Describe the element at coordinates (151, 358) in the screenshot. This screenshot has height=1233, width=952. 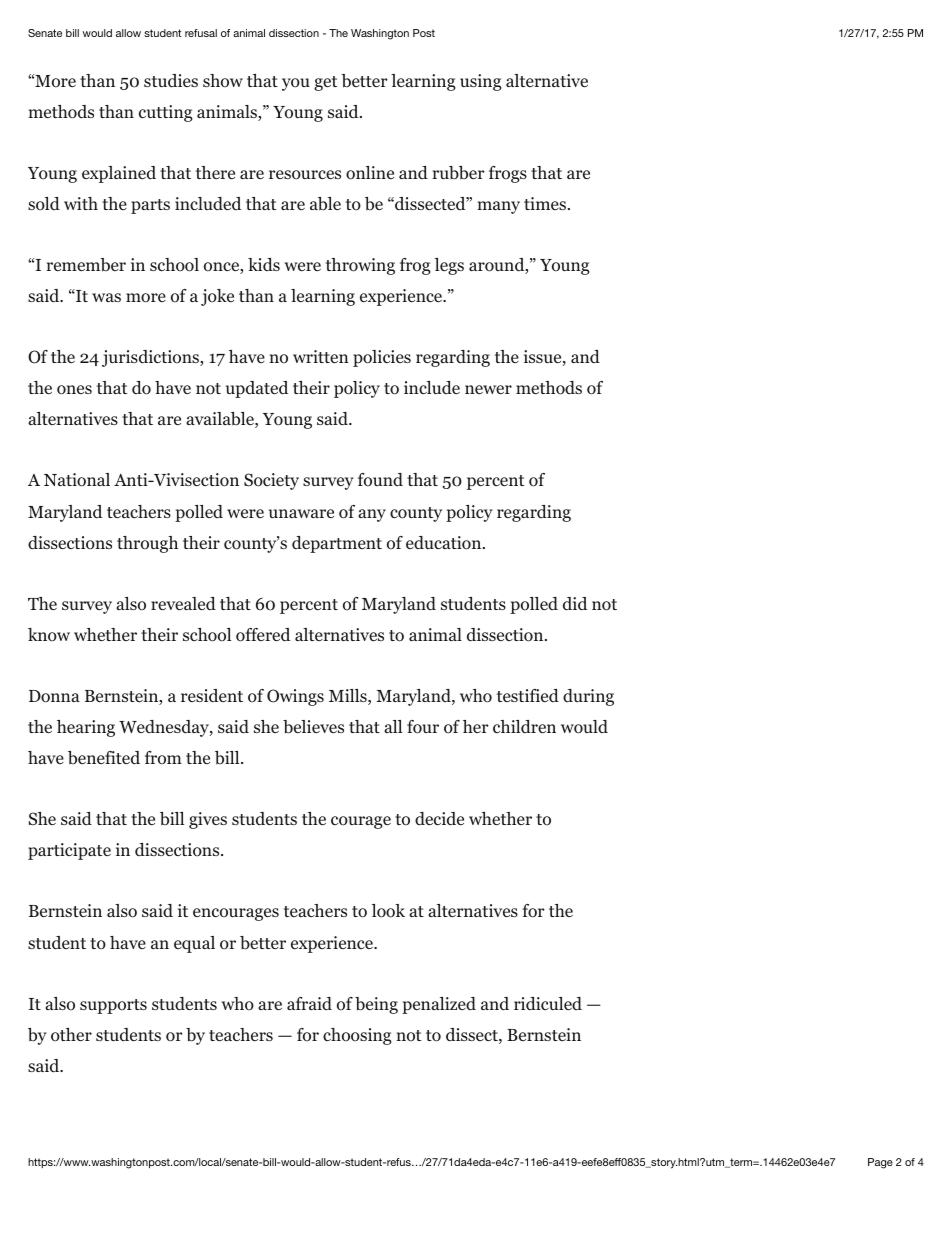
I see `jurisdictions` at that location.
